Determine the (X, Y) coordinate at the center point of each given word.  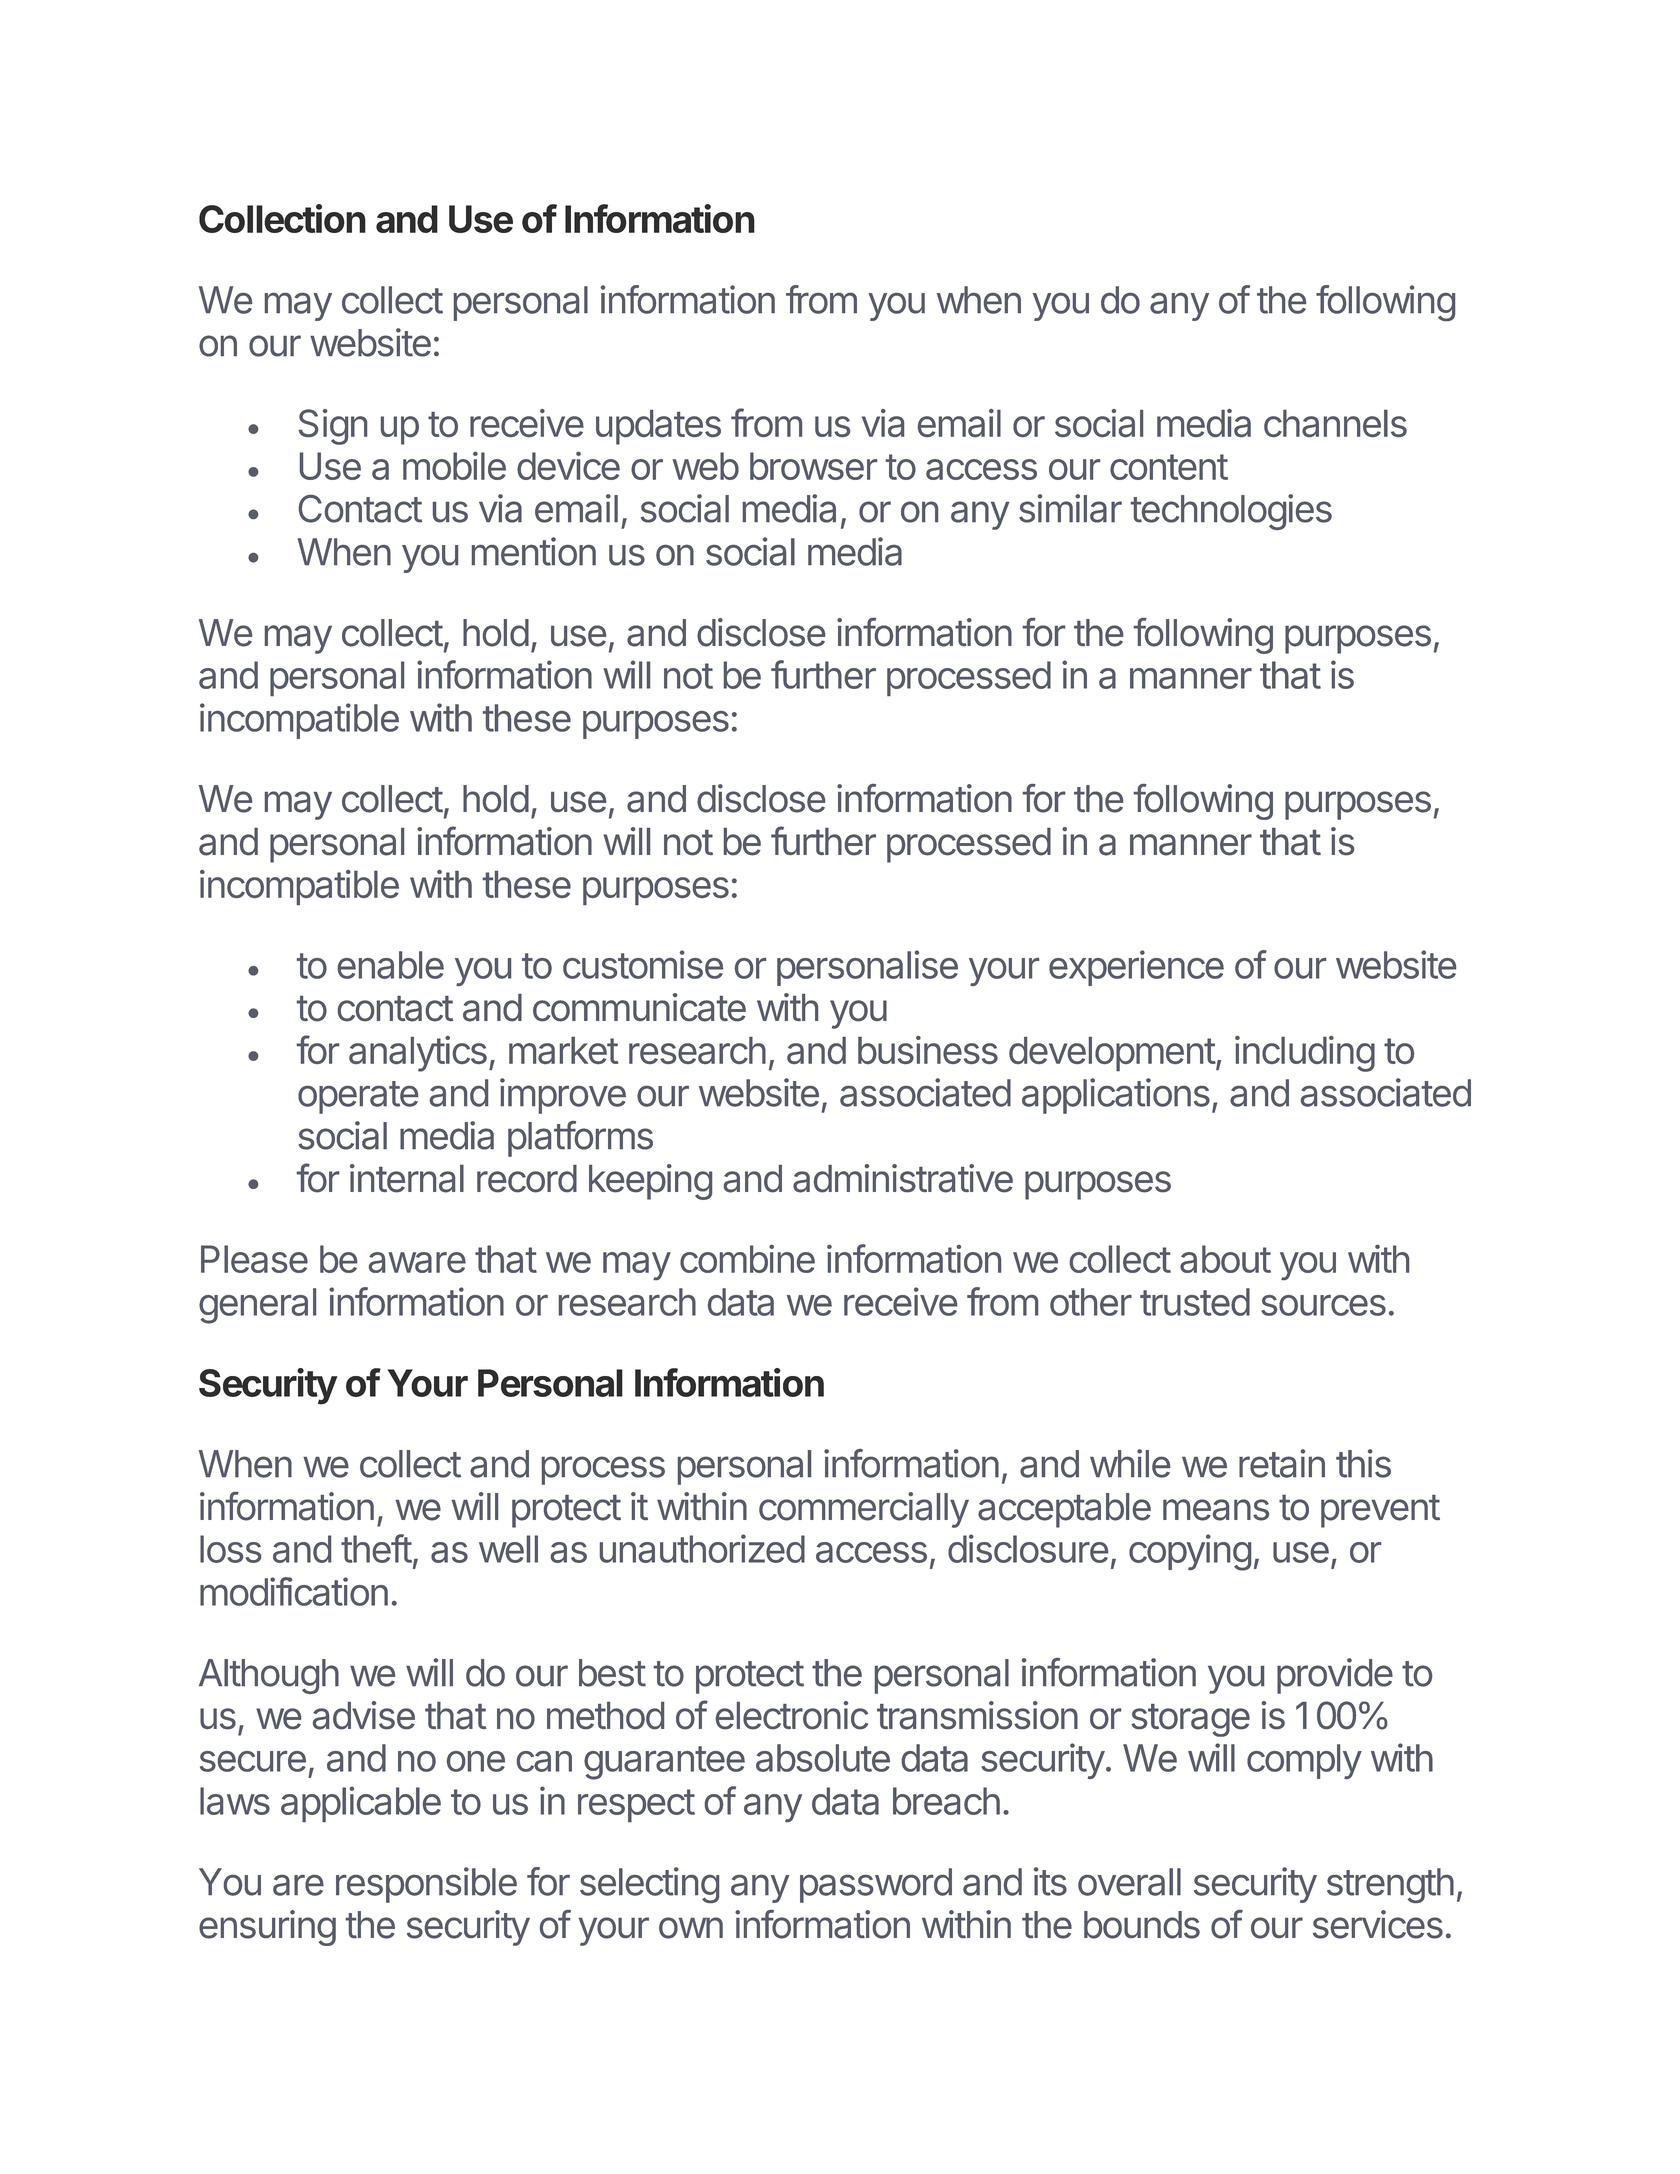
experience (1136, 968)
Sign (332, 427)
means (1216, 1510)
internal (407, 1178)
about (1225, 1259)
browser (813, 466)
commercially (864, 1510)
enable (391, 965)
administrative (903, 1178)
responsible (426, 1885)
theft (376, 1548)
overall (1129, 1882)
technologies (1231, 512)
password (876, 1885)
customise (643, 964)
